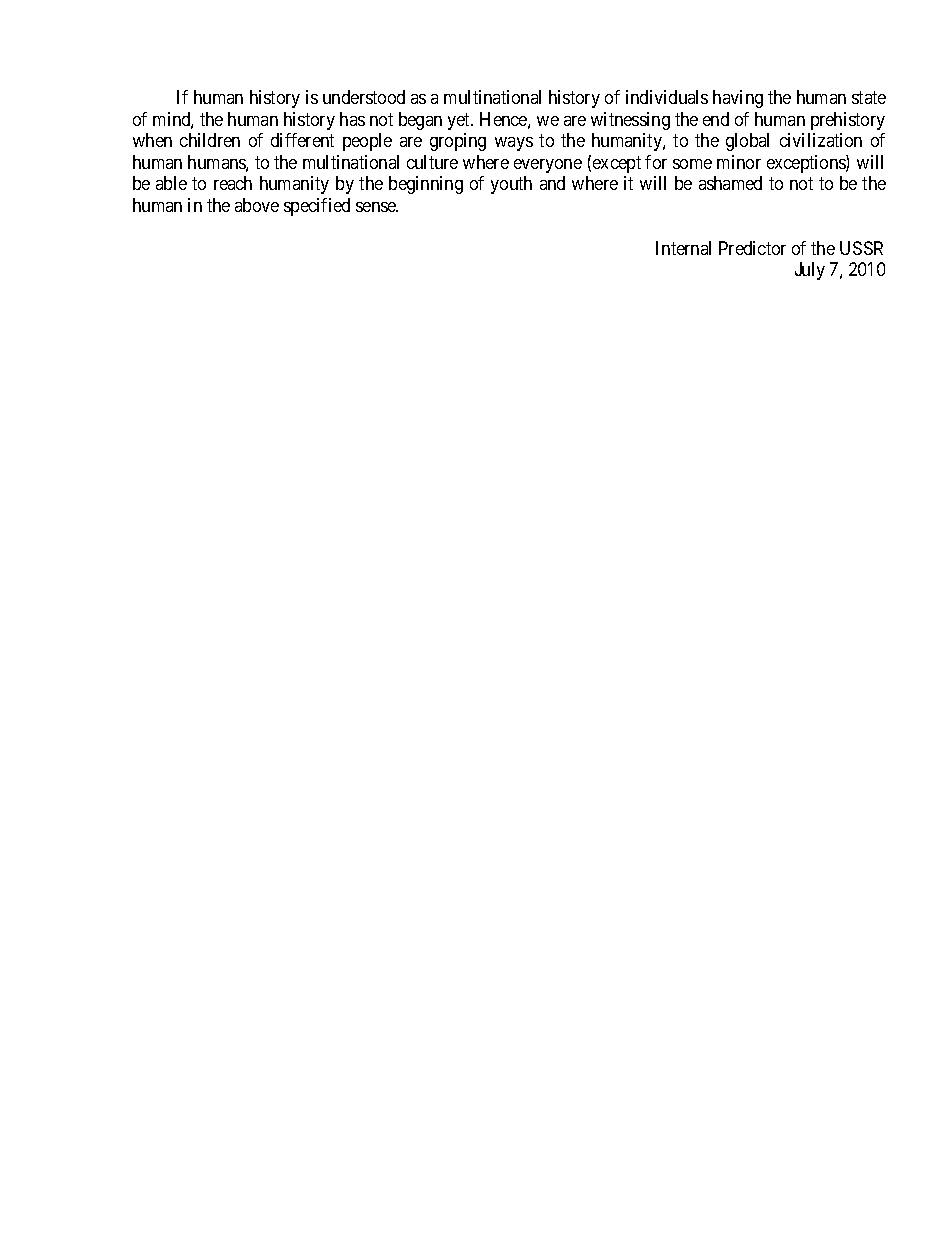  What do you see at coordinates (377, 207) in the image?
I see `sense` at bounding box center [377, 207].
